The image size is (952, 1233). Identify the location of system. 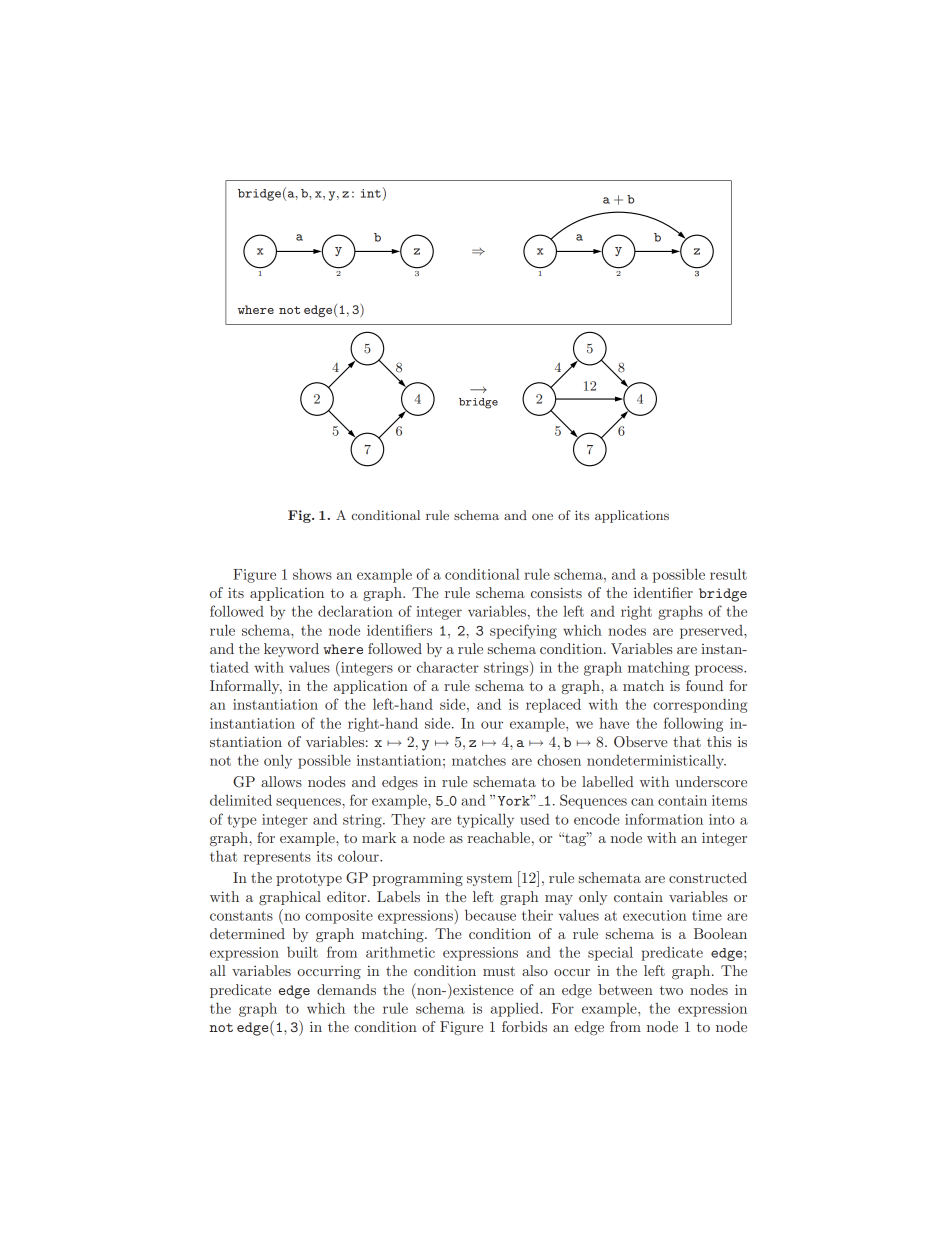
(489, 879).
